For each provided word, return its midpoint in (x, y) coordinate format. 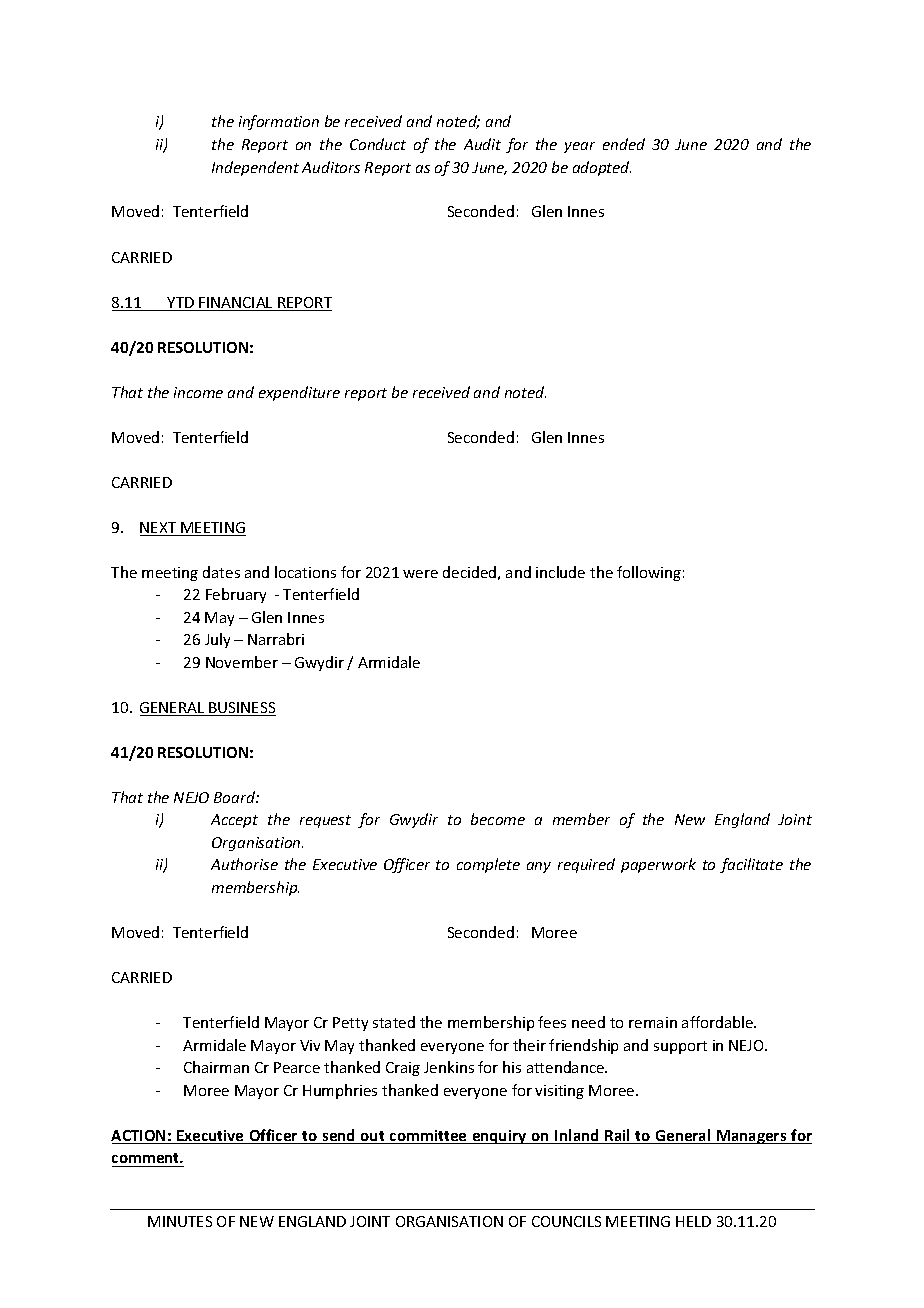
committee (428, 1137)
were (420, 574)
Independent (255, 168)
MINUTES (180, 1221)
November (242, 662)
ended (624, 144)
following (649, 573)
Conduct (378, 144)
